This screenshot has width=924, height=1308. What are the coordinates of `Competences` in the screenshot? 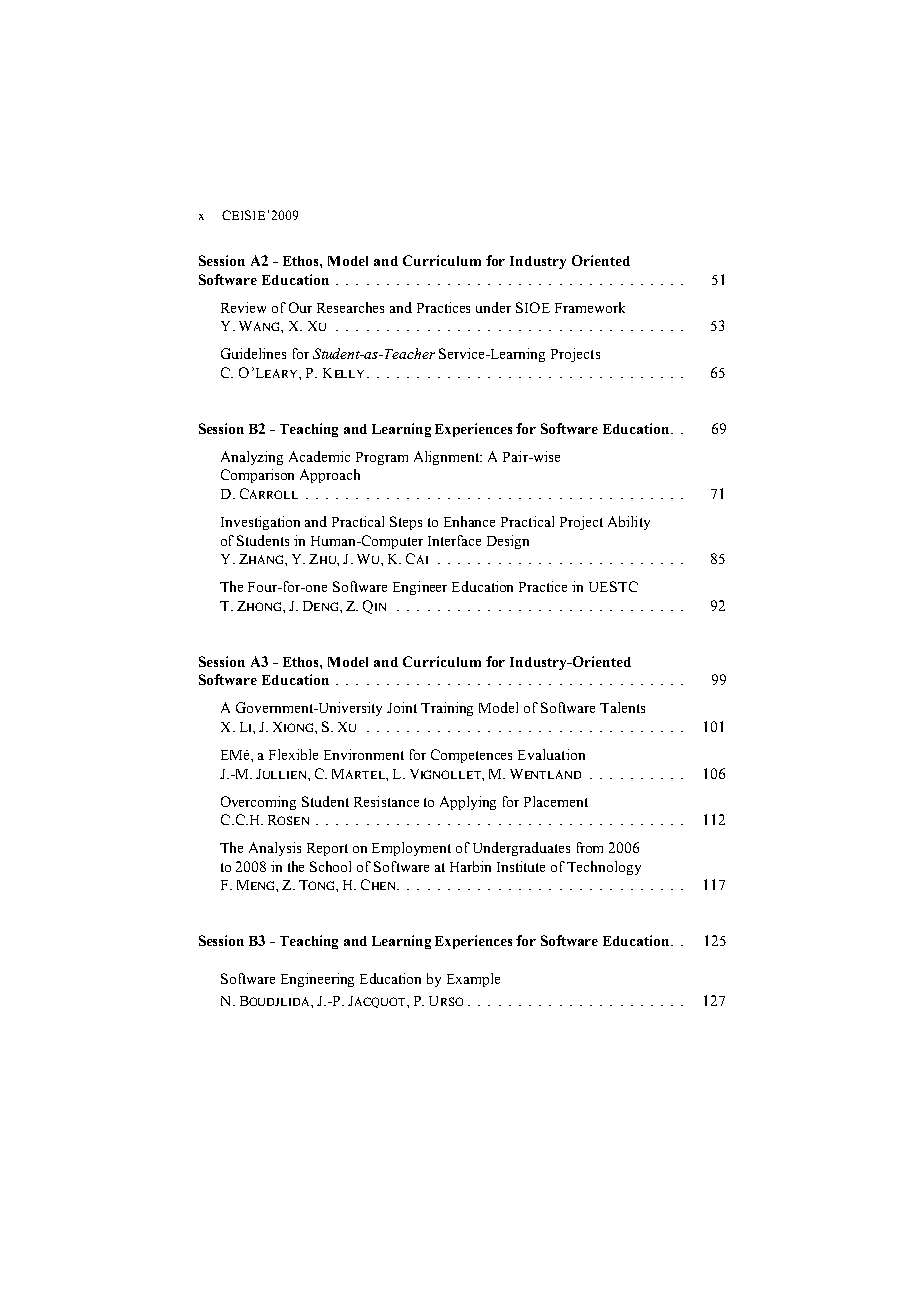 It's located at (471, 756).
